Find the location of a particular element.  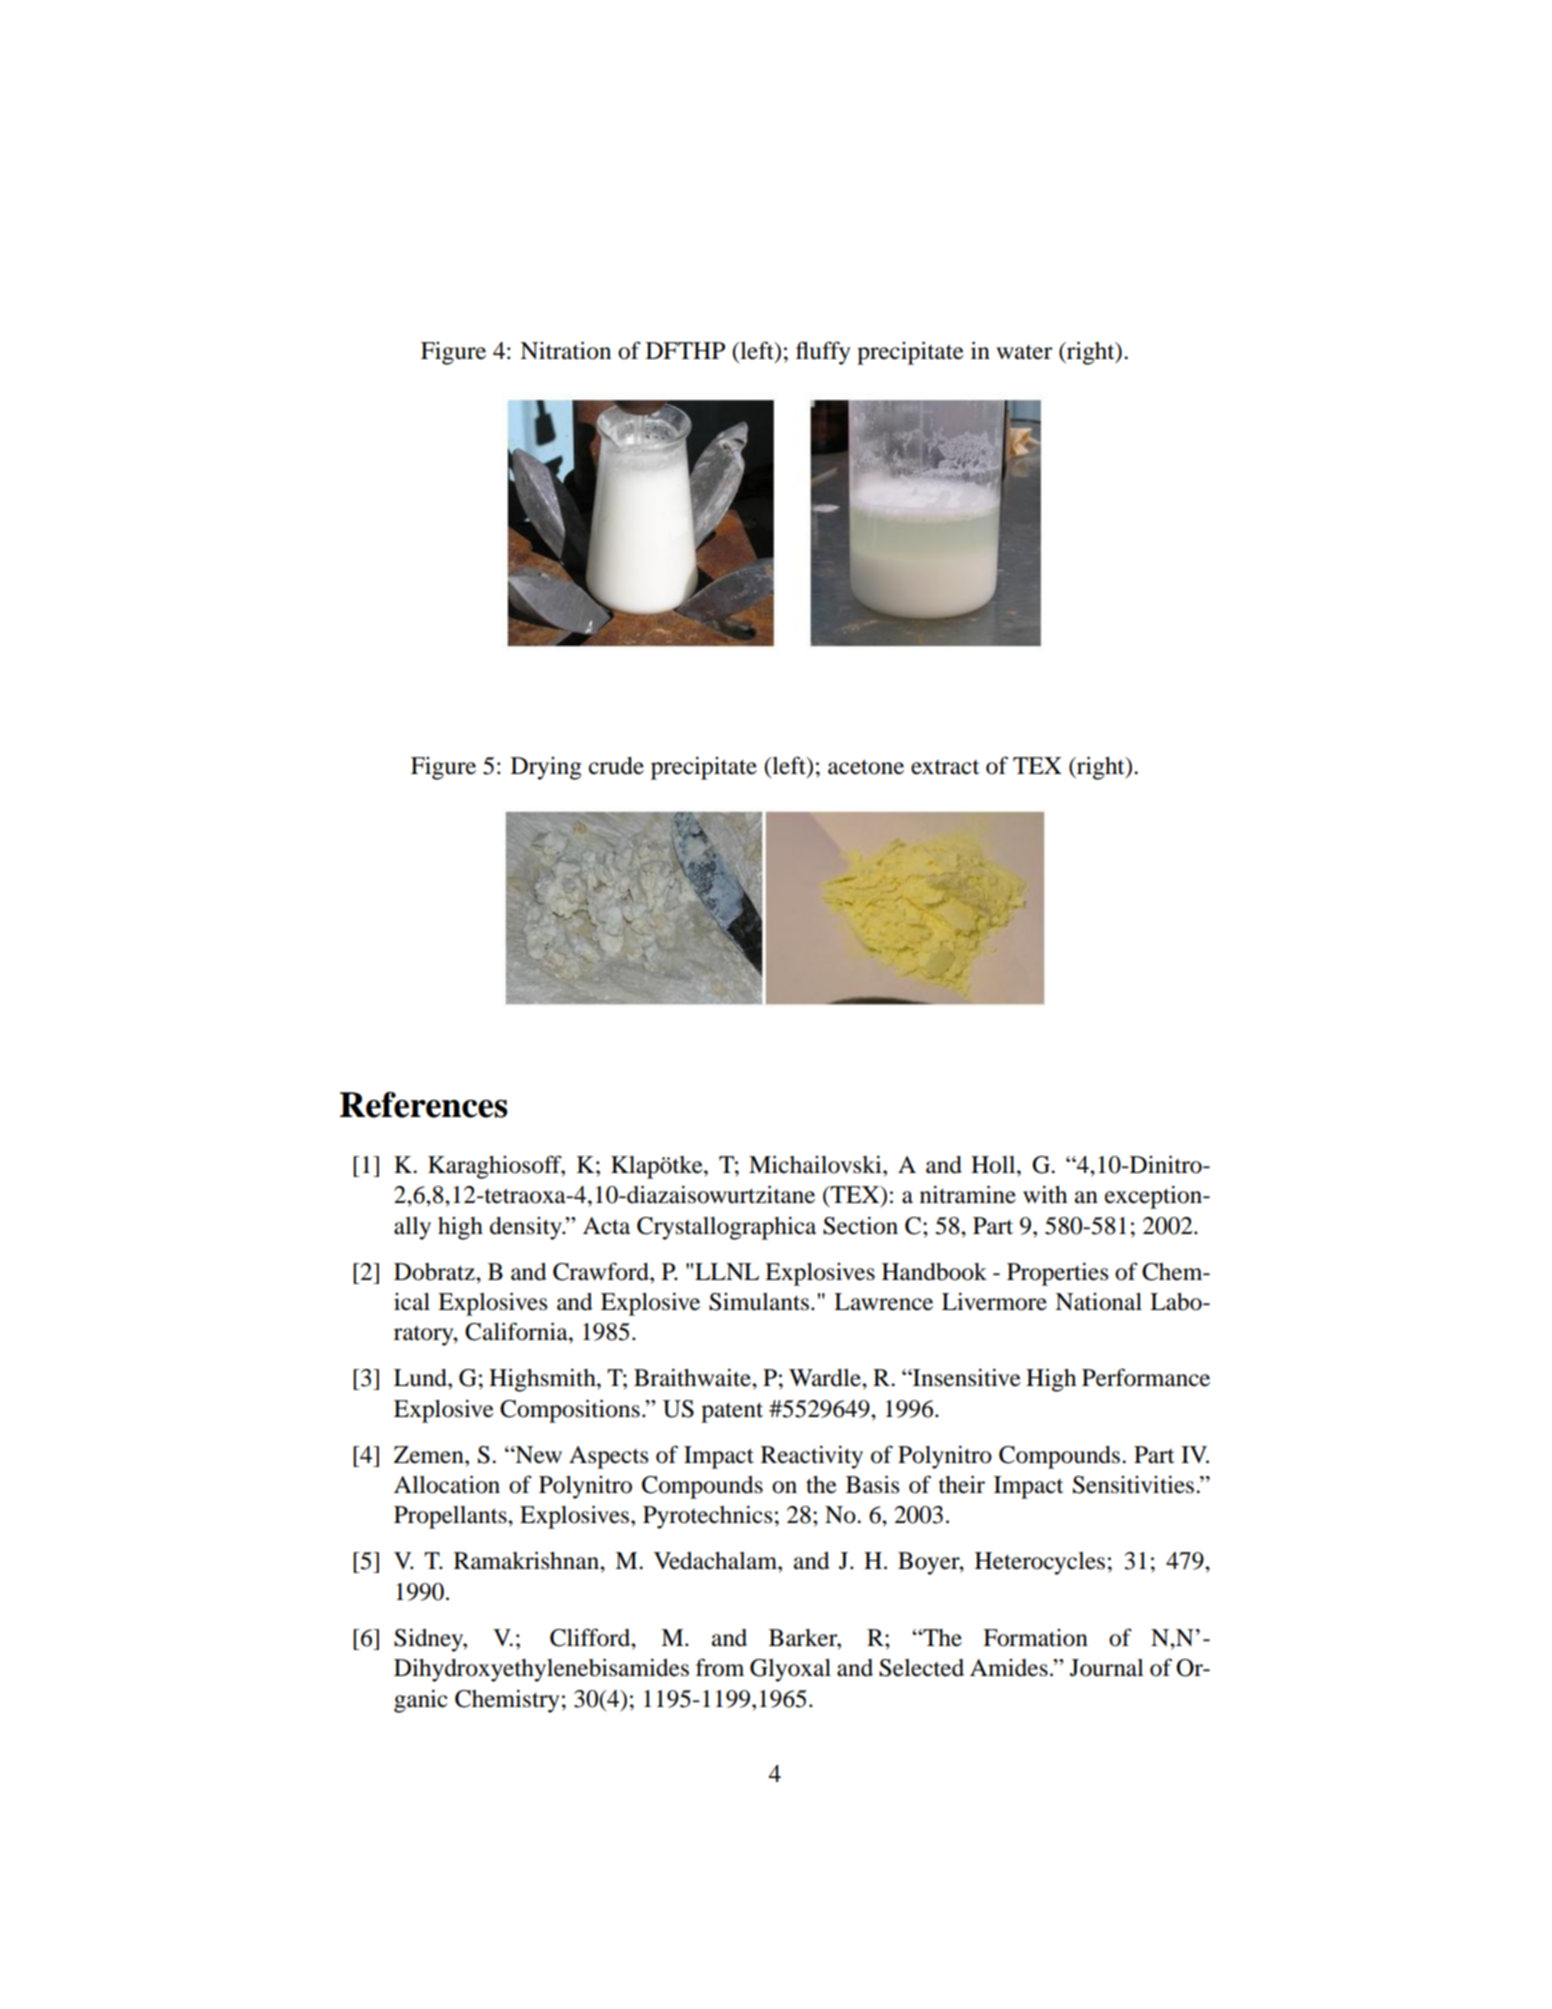

Nitration is located at coordinates (565, 350).
